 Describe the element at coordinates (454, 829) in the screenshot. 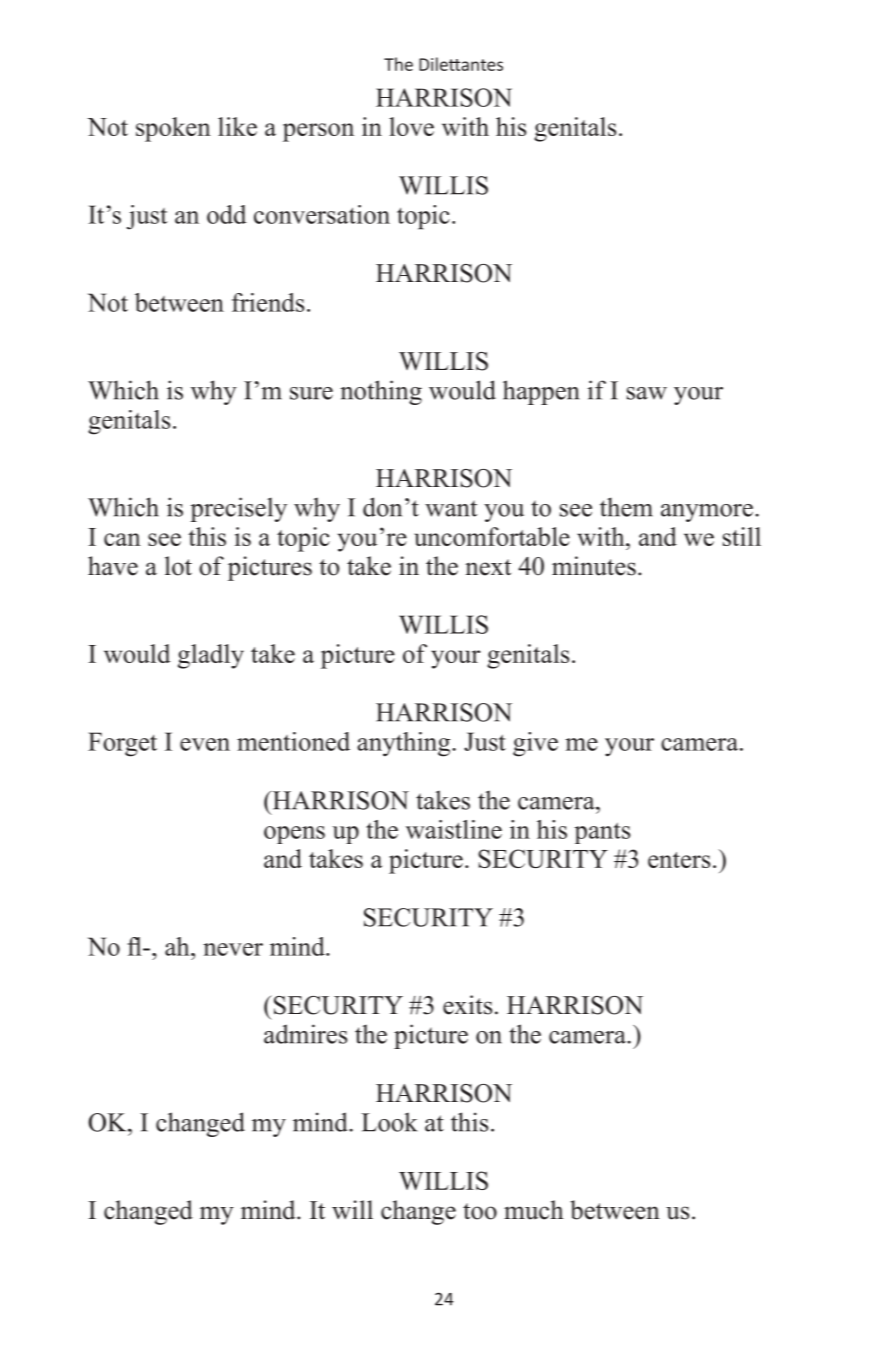

I see `waistline` at that location.
